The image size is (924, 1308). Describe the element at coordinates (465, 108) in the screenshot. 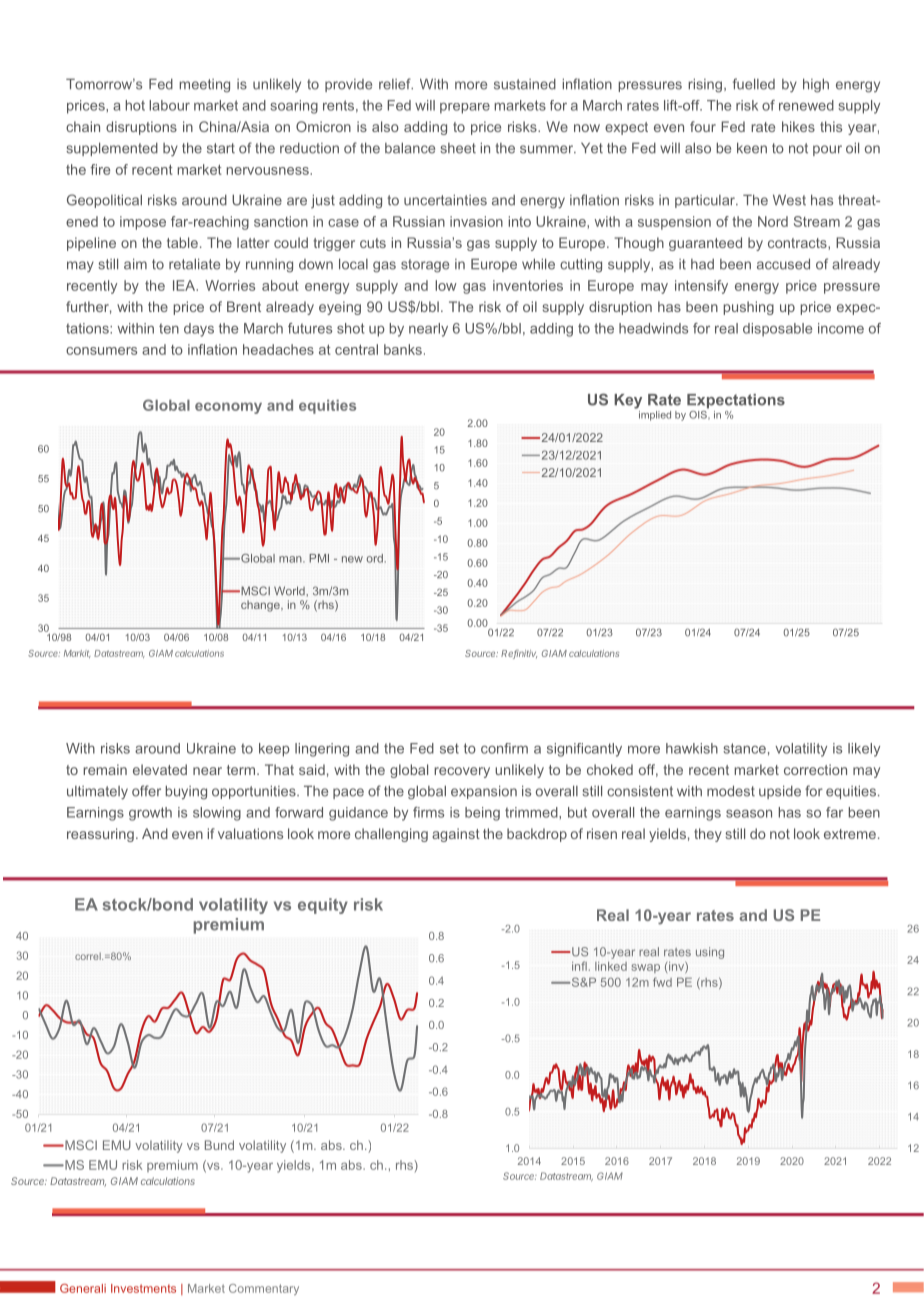

I see `prepare` at that location.
